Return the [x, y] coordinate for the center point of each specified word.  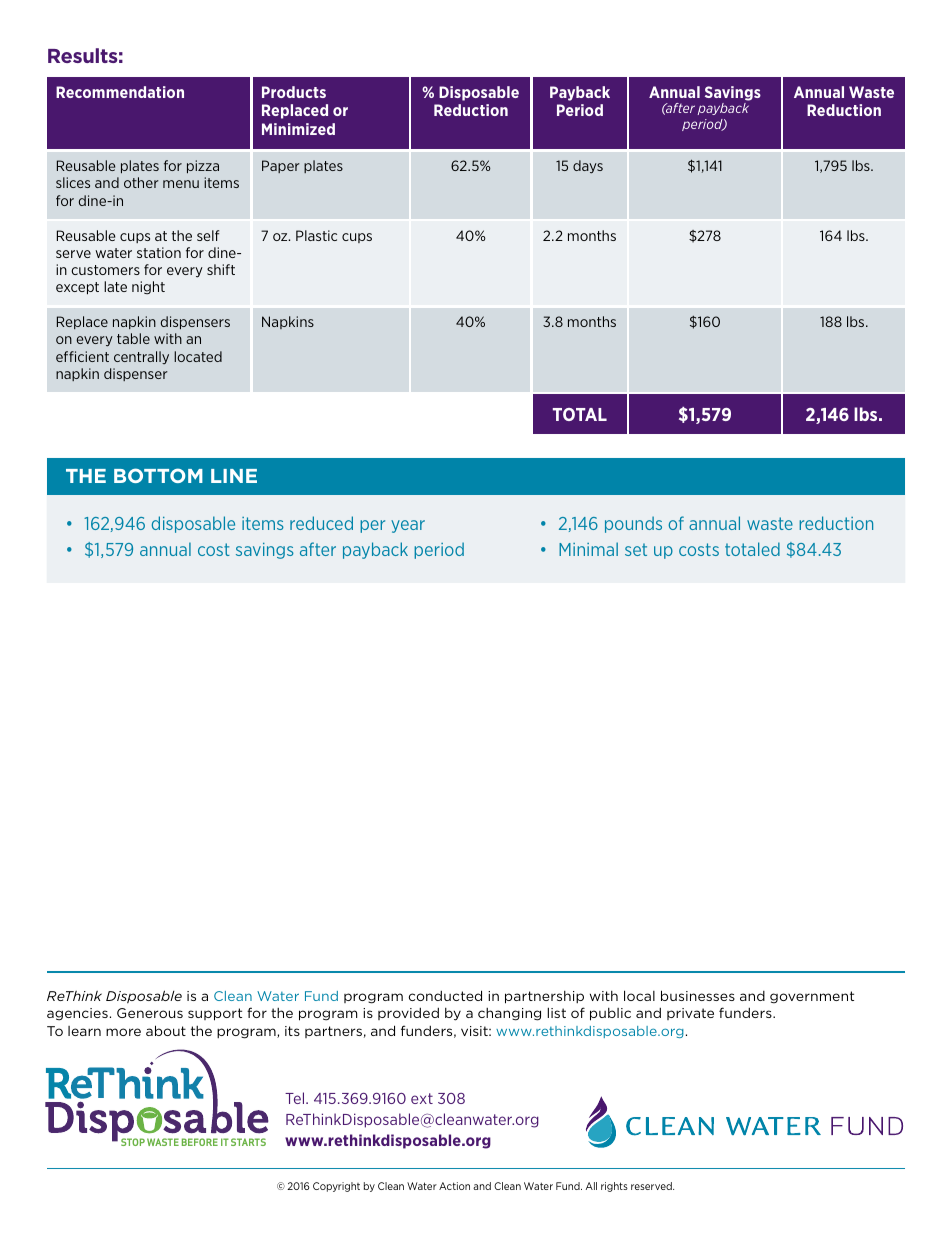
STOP [133, 1142]
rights [614, 1187]
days [588, 167]
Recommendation [120, 92]
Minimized [298, 129]
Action [454, 1186]
